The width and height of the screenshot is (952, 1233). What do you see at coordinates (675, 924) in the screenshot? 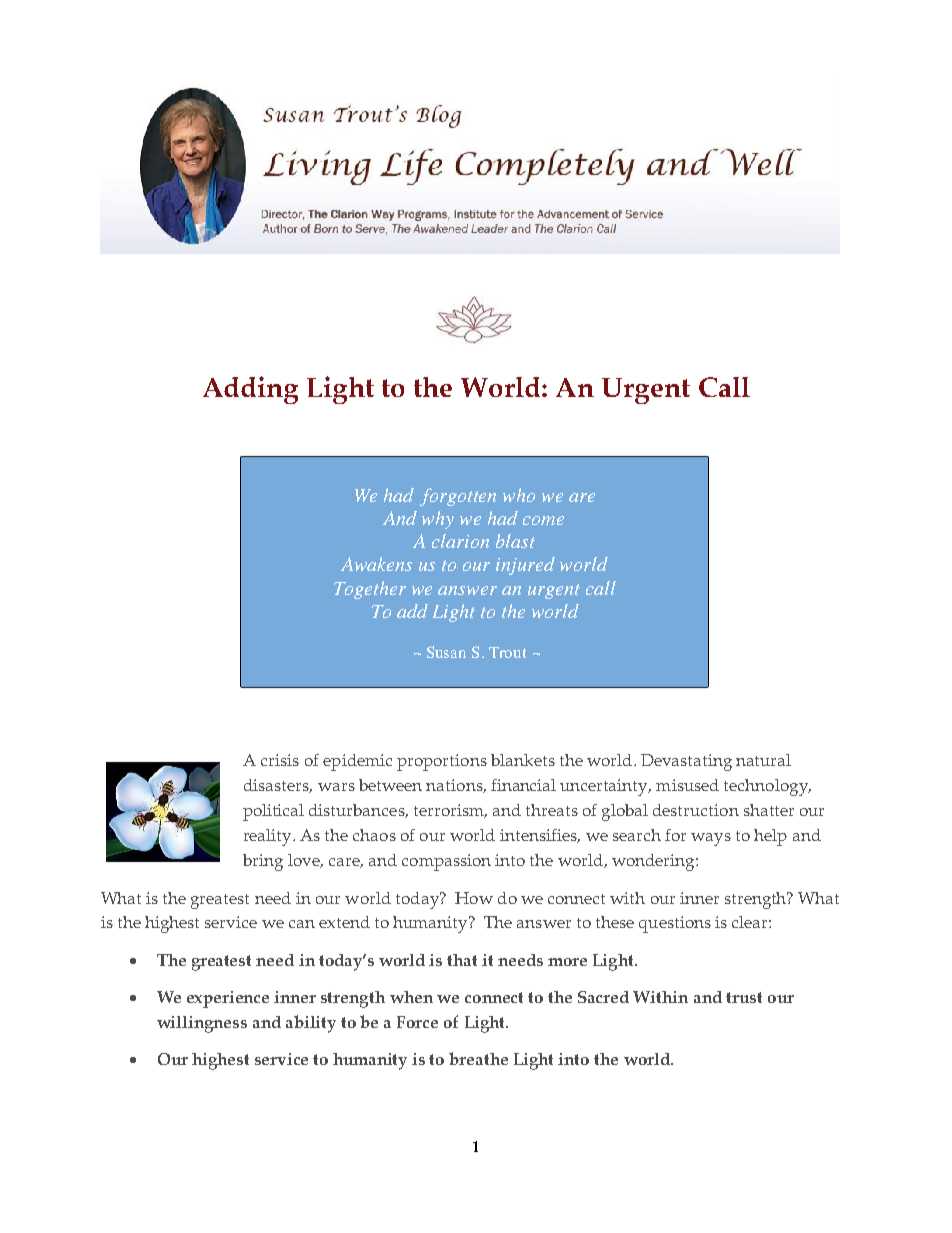
I see `questions` at bounding box center [675, 924].
